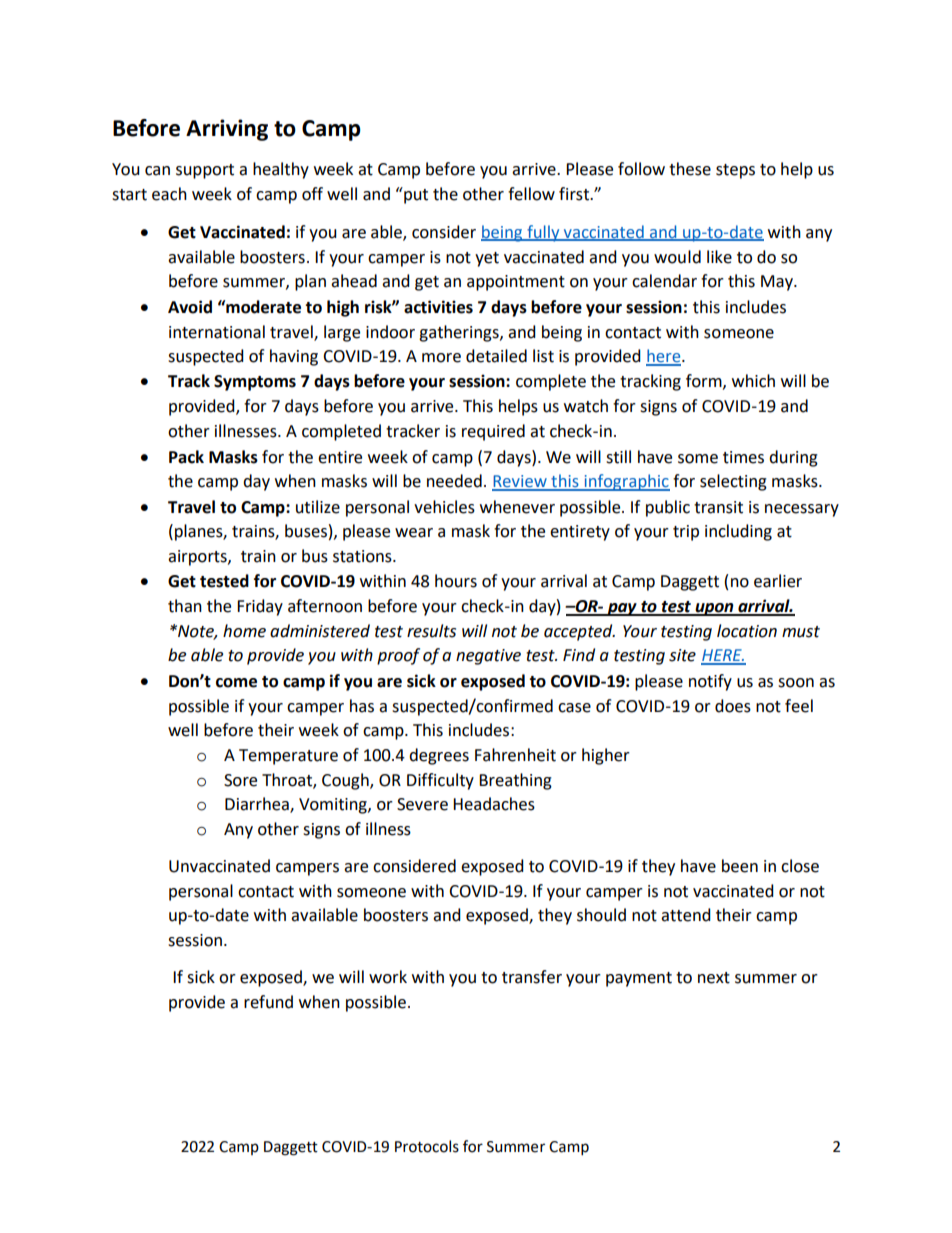 This screenshot has height=1233, width=952. I want to click on selecting, so click(733, 482).
